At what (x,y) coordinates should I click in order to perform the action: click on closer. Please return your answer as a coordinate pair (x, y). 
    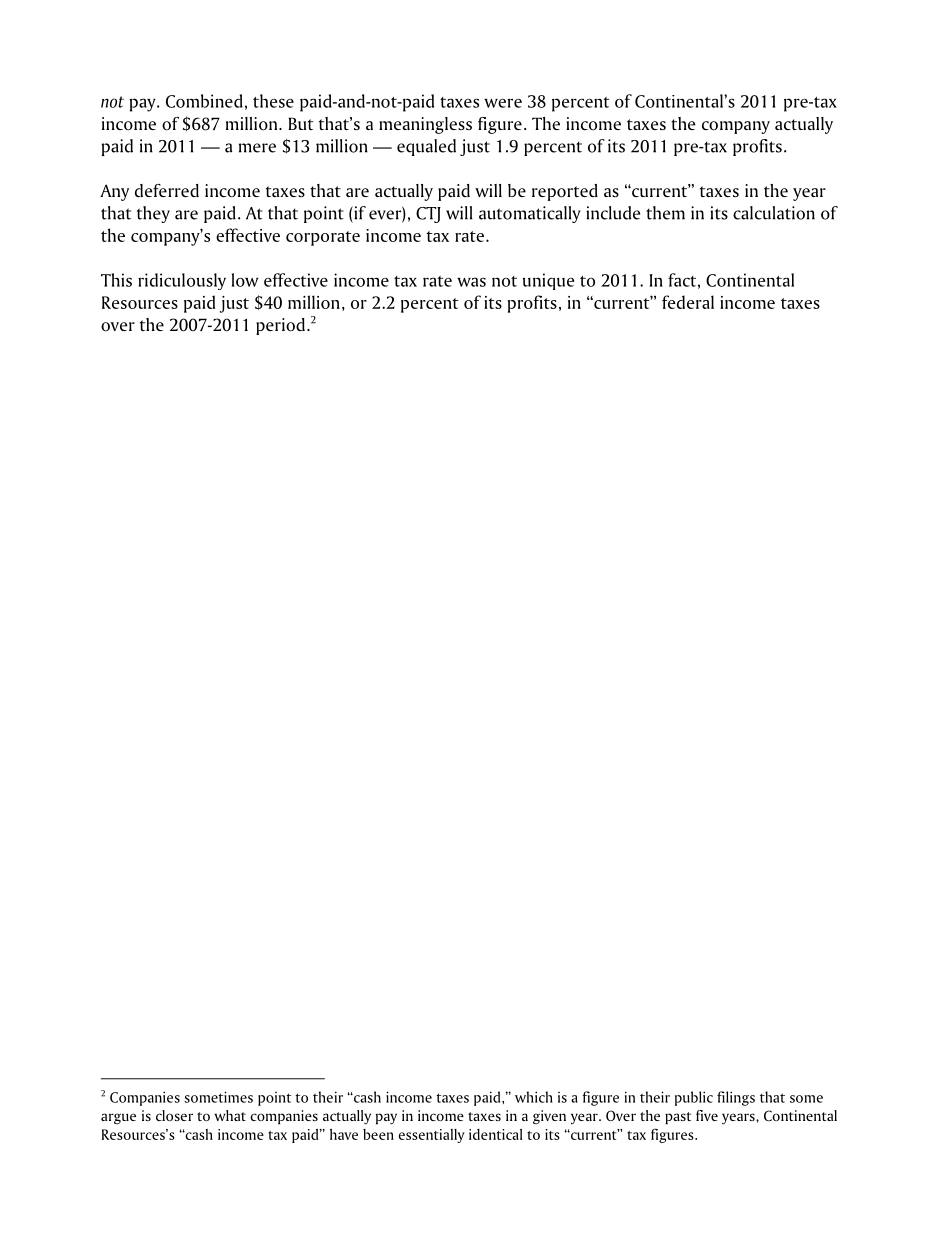
    Looking at the image, I should click on (174, 1115).
